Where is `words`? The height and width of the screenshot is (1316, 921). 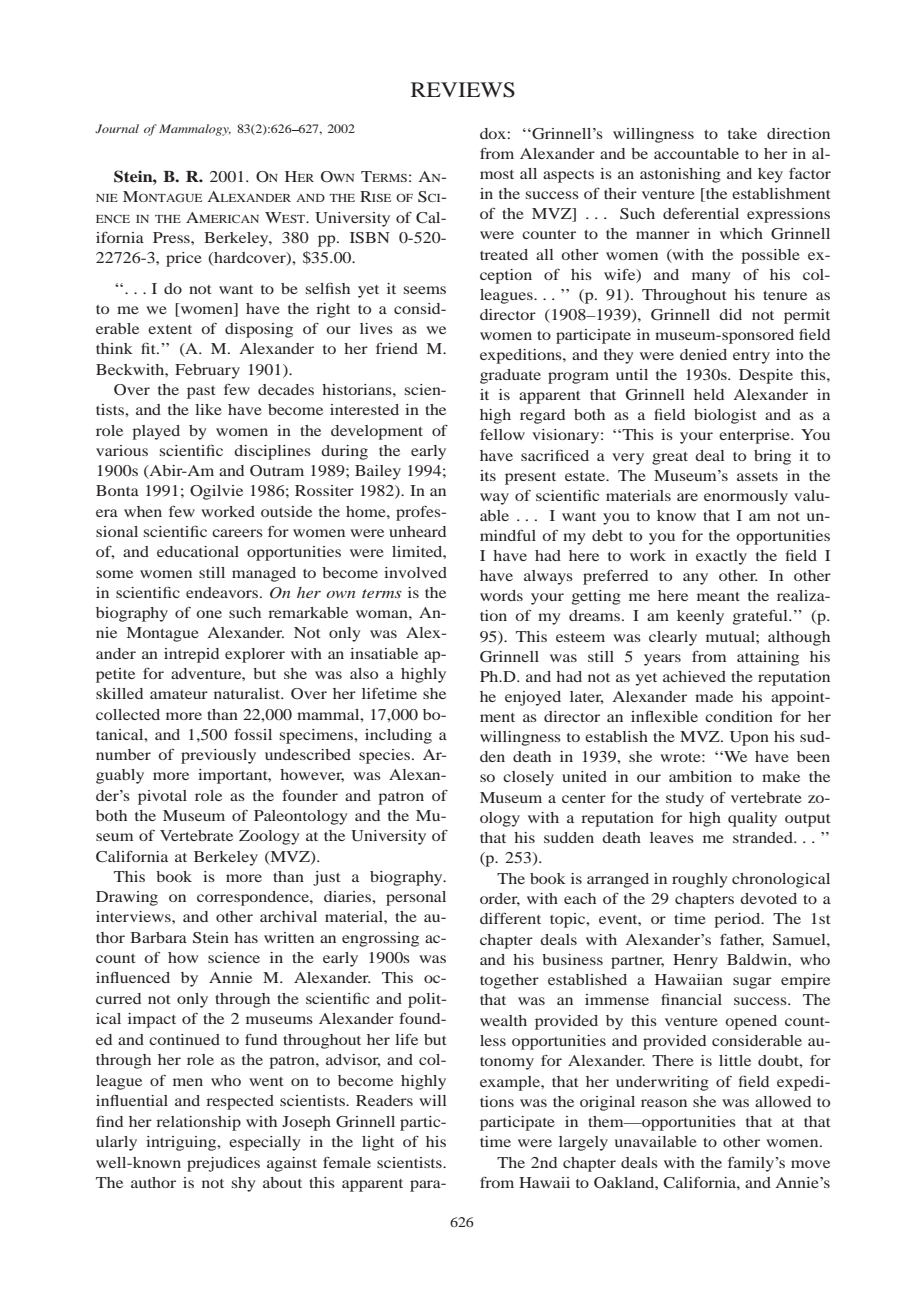 words is located at coordinates (501, 595).
